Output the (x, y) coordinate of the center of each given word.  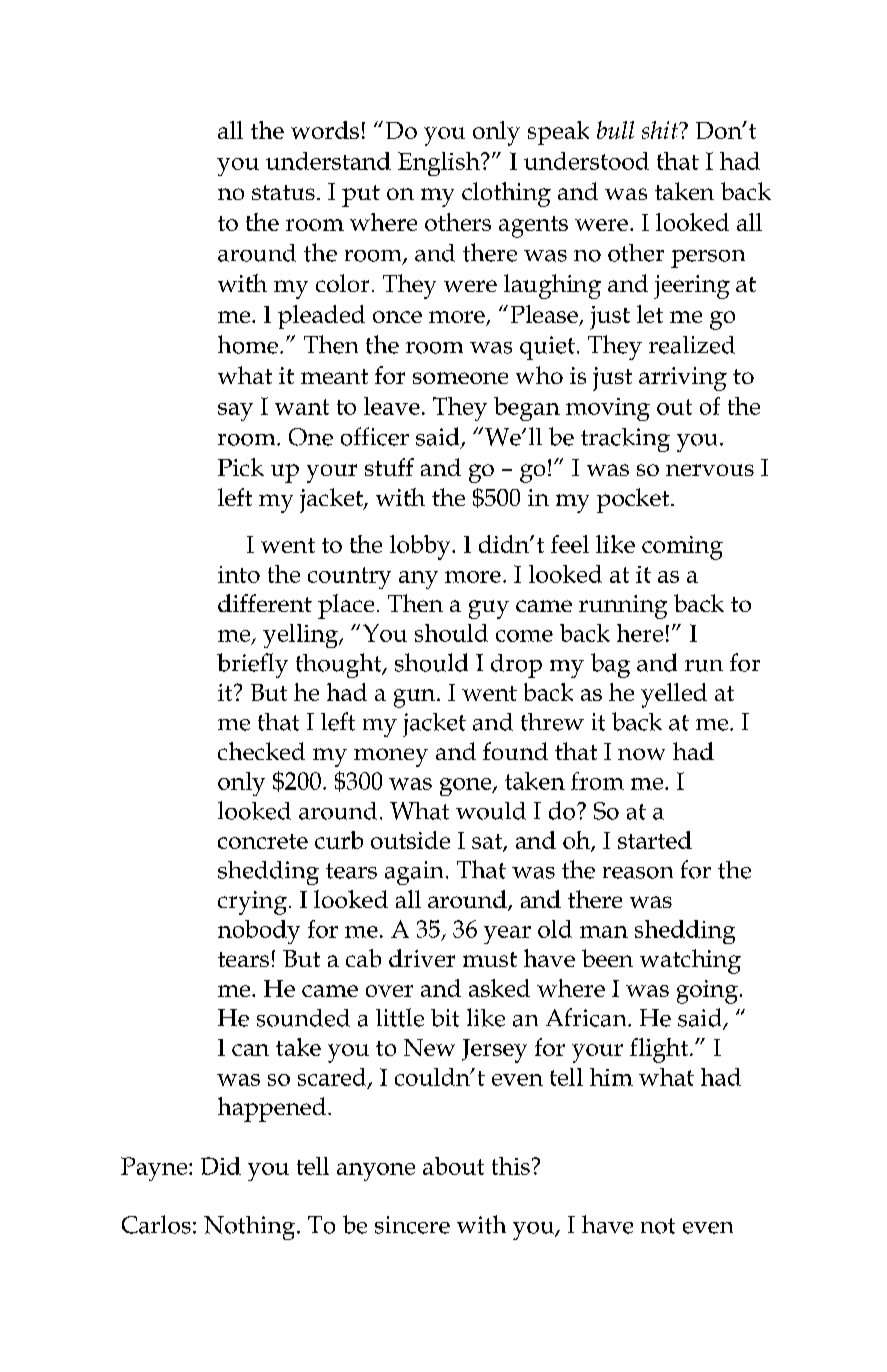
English (440, 164)
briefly (252, 665)
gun (416, 698)
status (283, 192)
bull (615, 130)
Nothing (251, 1228)
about (453, 1166)
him (611, 1077)
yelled (674, 695)
